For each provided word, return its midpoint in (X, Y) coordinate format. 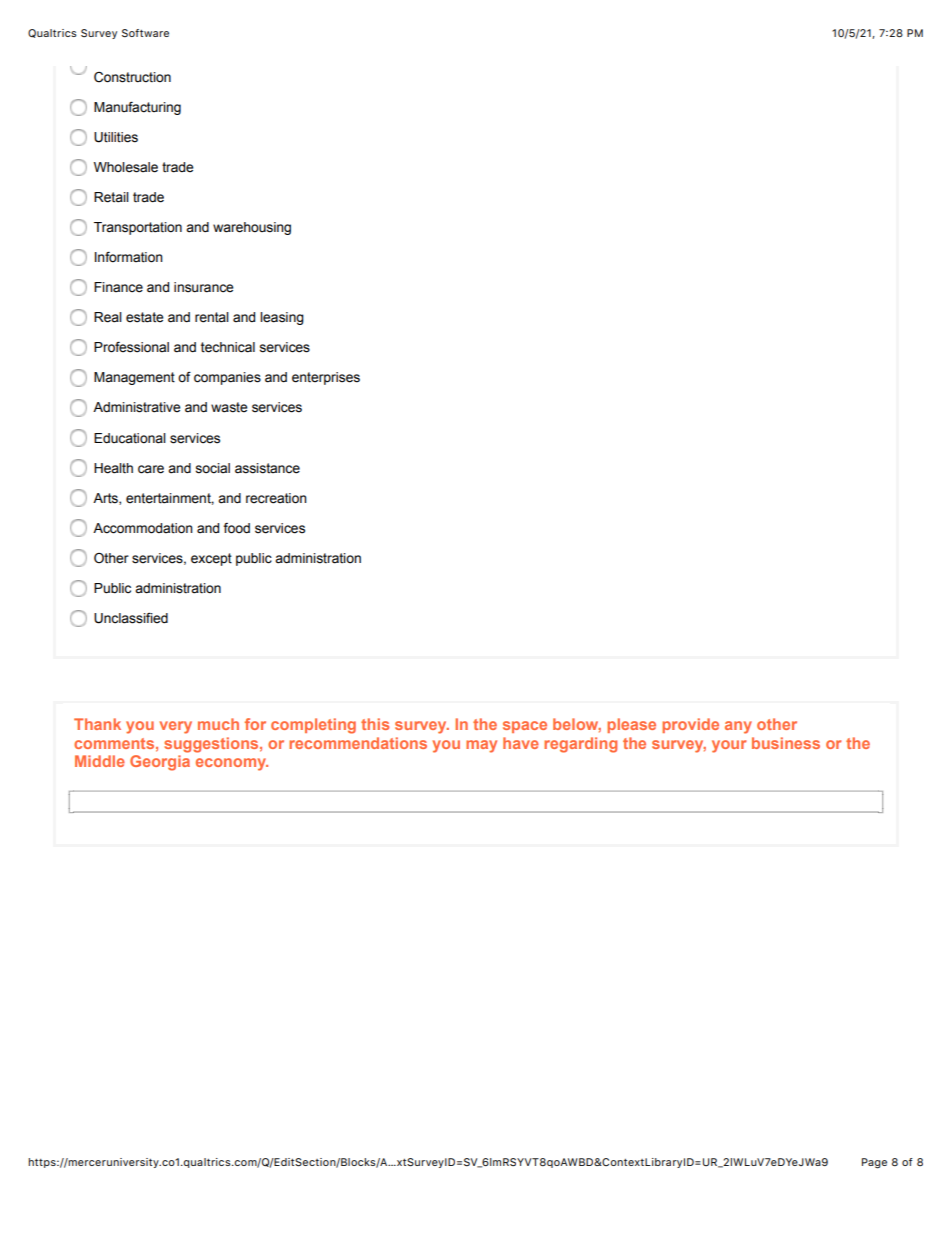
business (786, 743)
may (481, 746)
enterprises (326, 378)
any (738, 727)
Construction (132, 77)
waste (229, 407)
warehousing (252, 228)
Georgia (160, 763)
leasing (282, 318)
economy (232, 764)
